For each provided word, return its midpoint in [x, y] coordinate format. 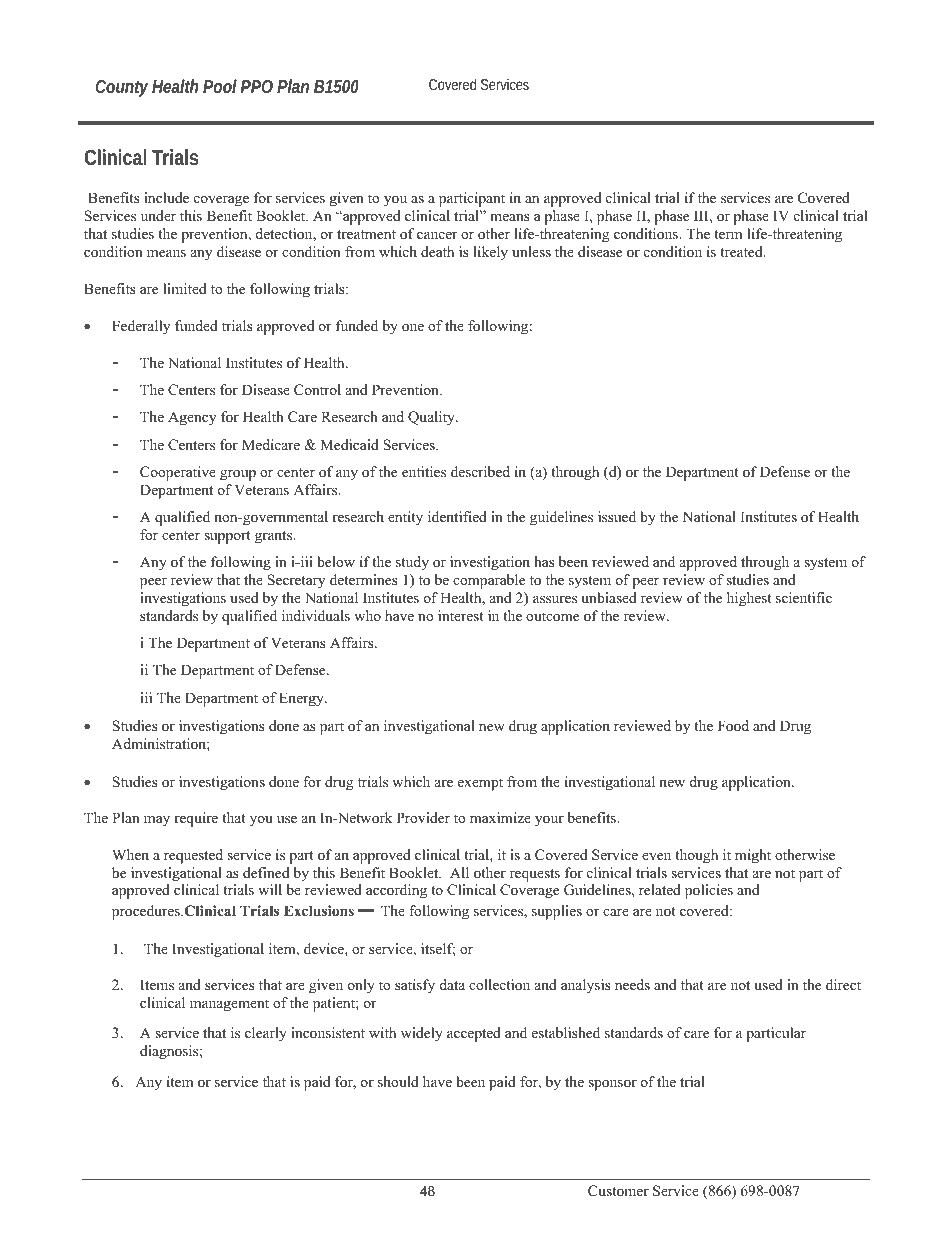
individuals [316, 615]
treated [742, 251]
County [121, 88]
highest [749, 599]
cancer [437, 235]
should [398, 1081]
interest [461, 615]
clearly [266, 1034]
